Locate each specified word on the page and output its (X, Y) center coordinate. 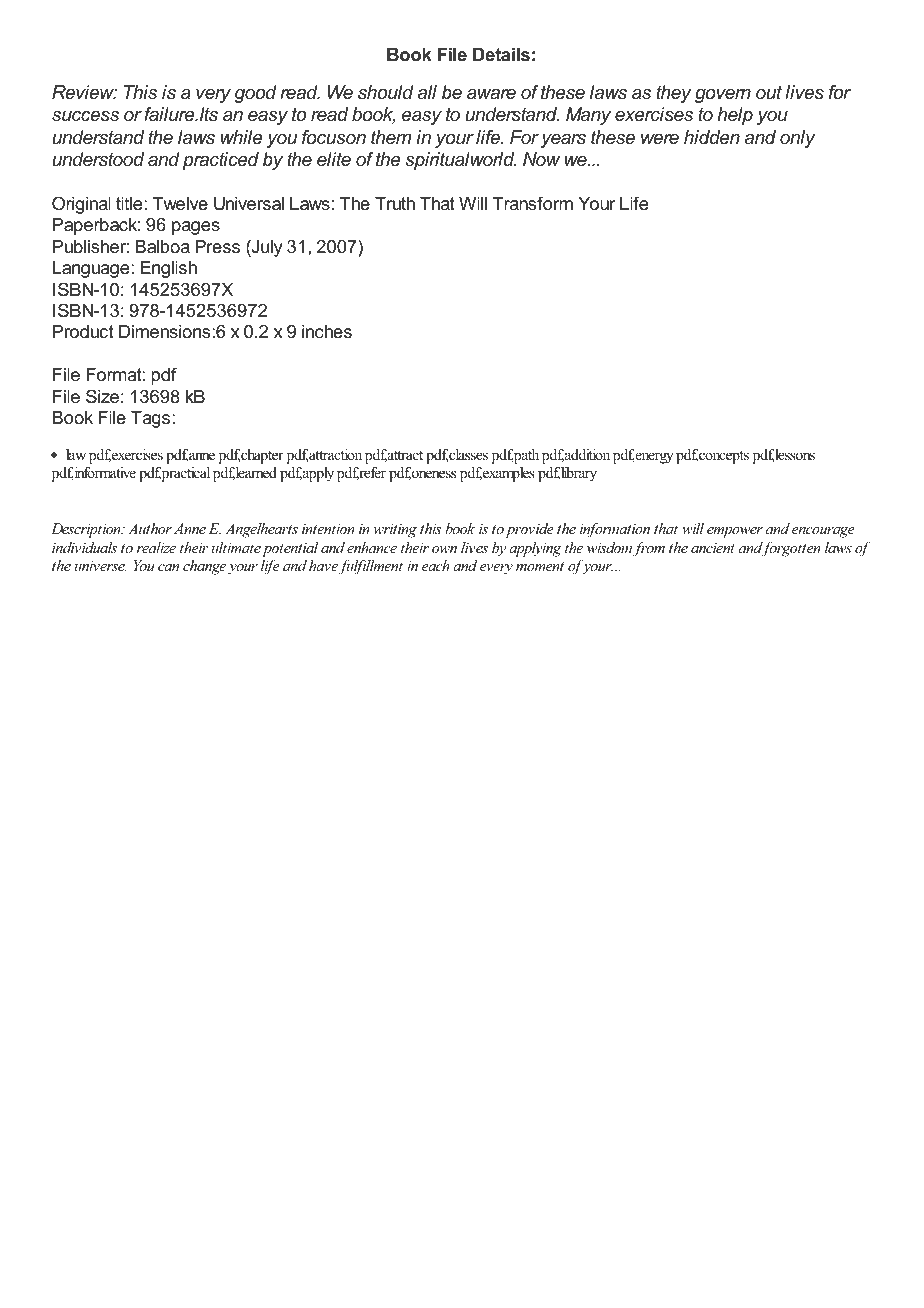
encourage (823, 532)
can (168, 567)
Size (102, 396)
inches (327, 331)
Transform (533, 203)
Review (84, 92)
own (444, 549)
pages (196, 228)
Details (501, 55)
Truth (395, 203)
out (769, 92)
